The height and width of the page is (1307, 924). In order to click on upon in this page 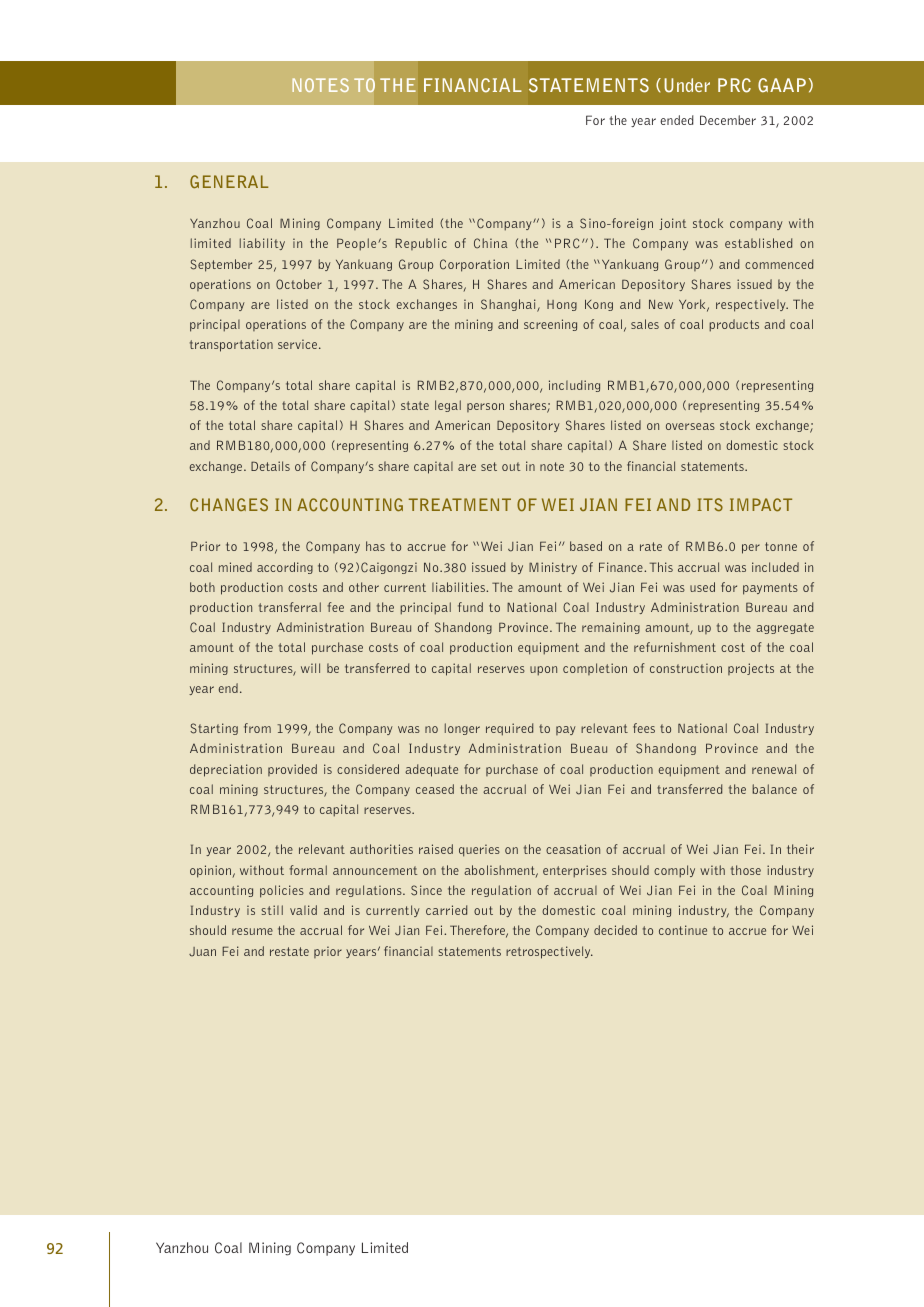, I will do `click(543, 671)`.
